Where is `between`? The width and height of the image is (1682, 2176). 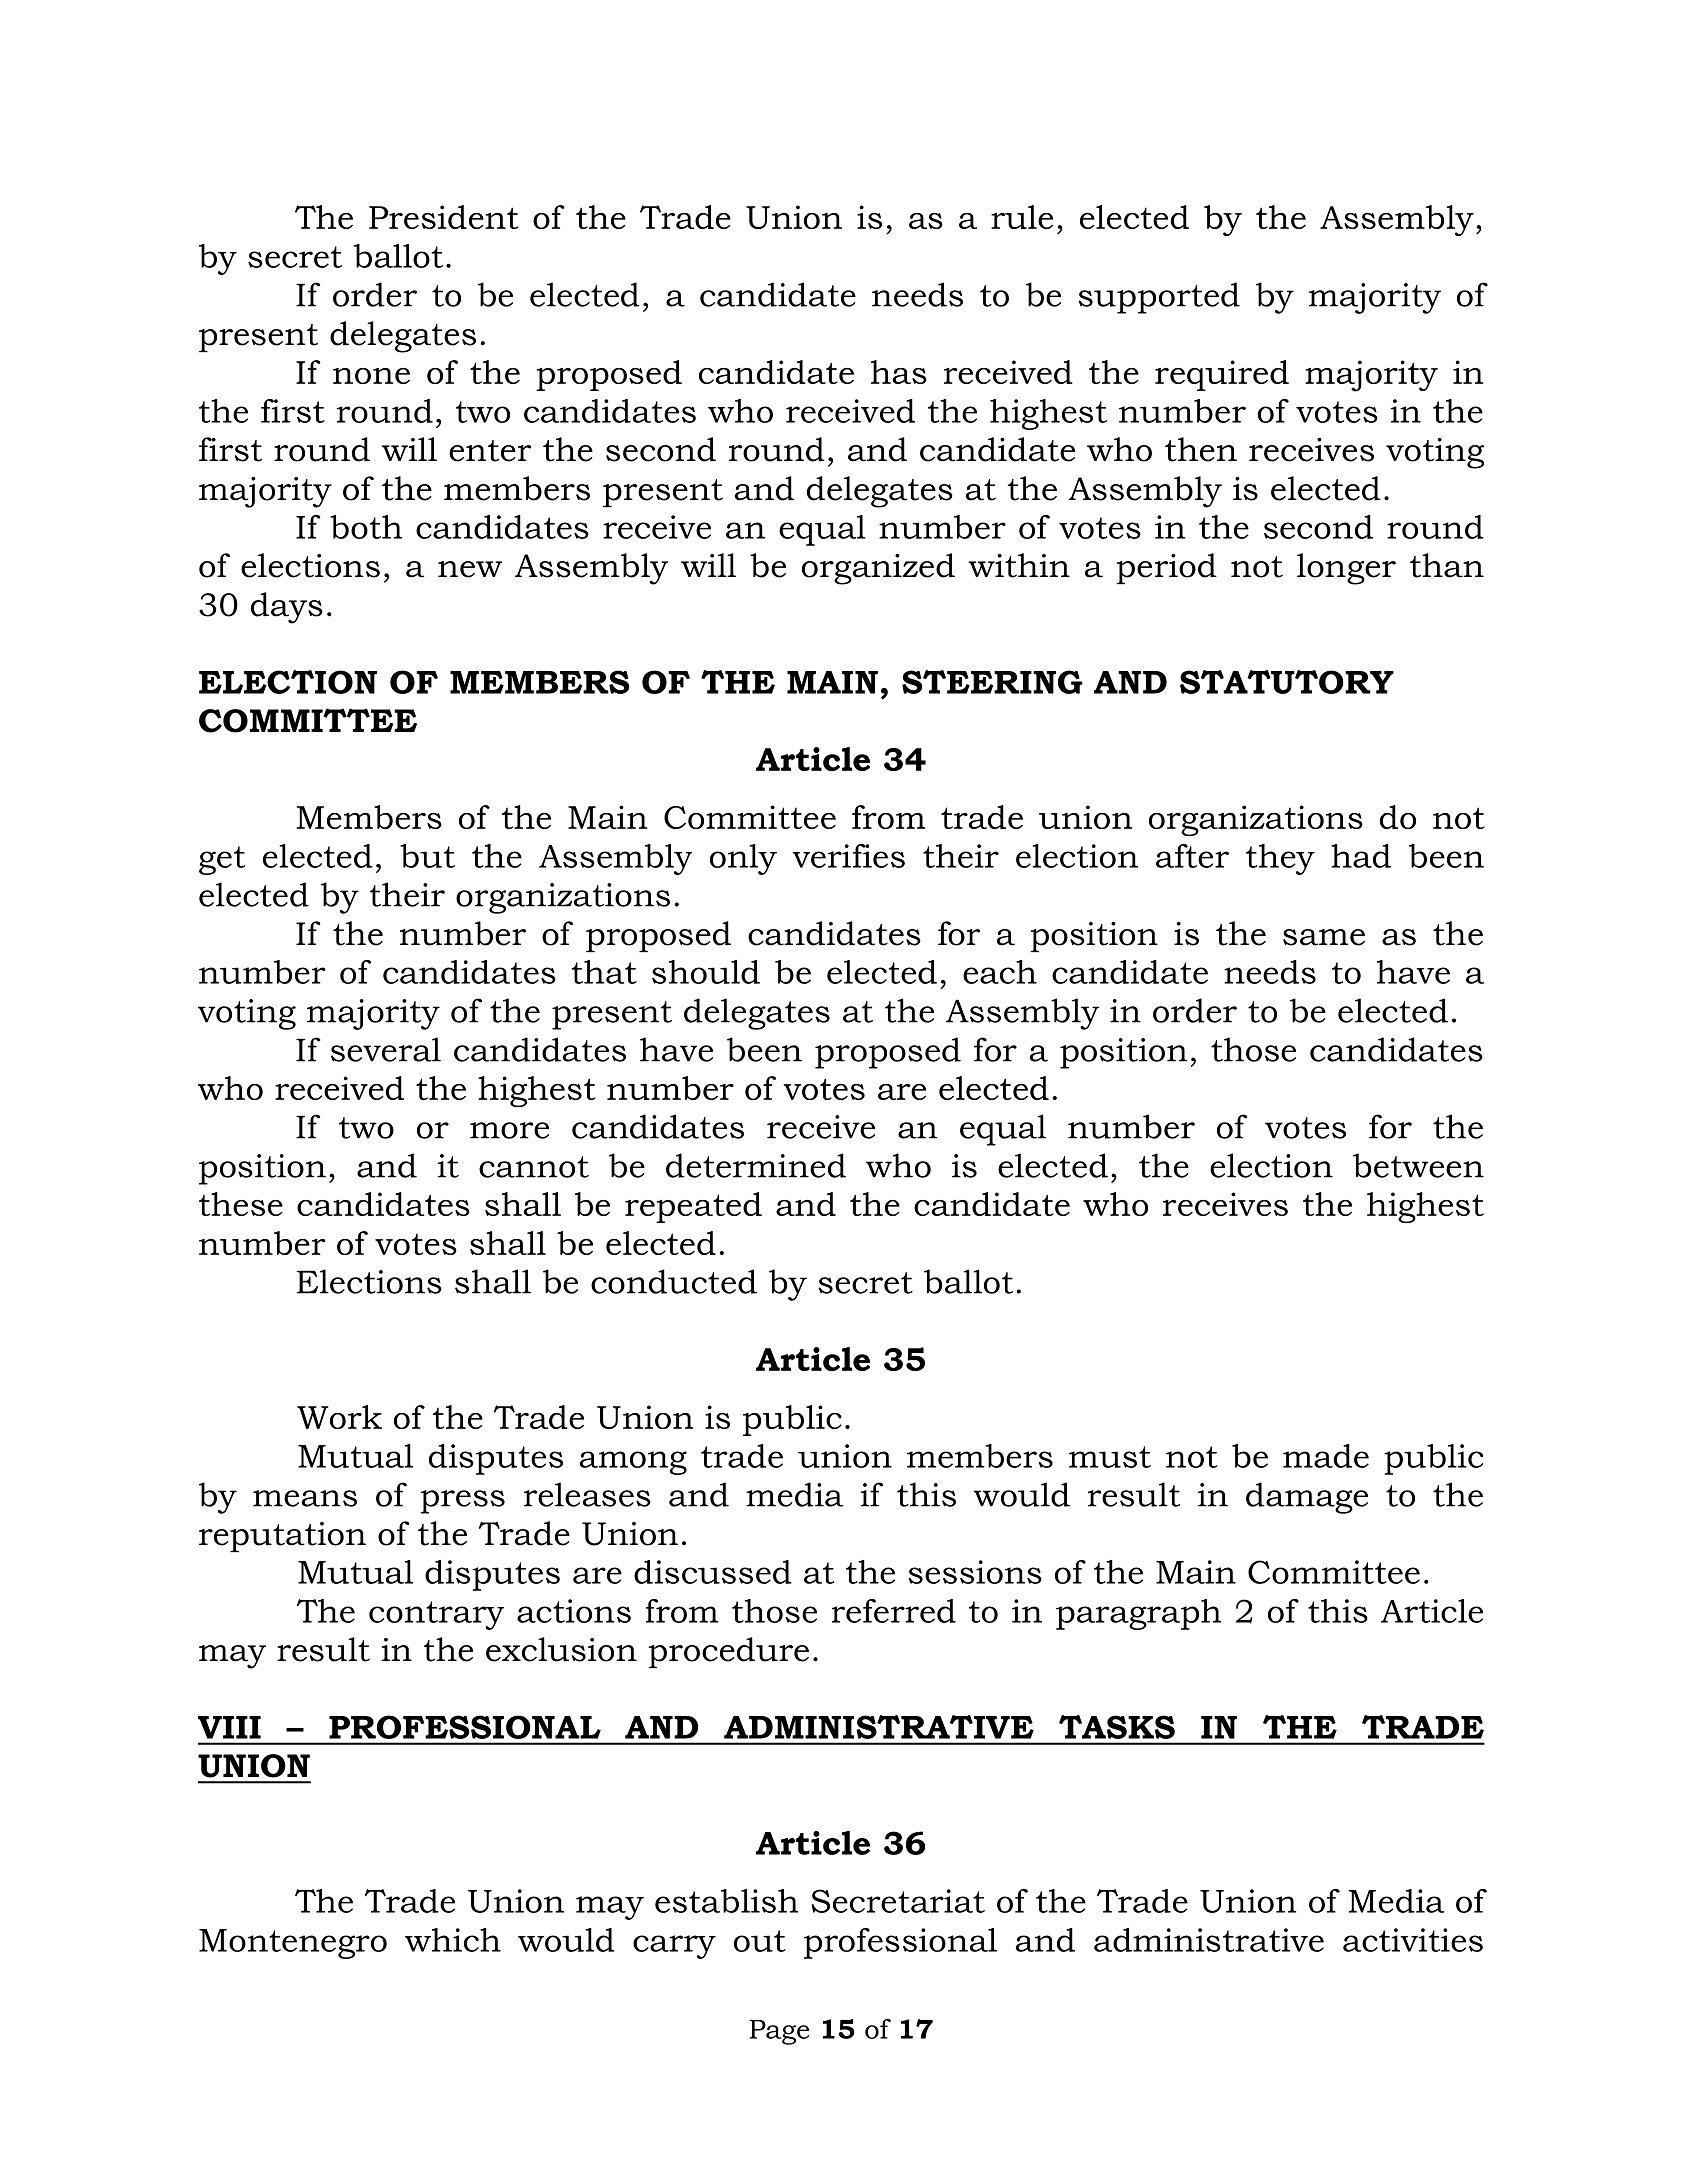 between is located at coordinates (1418, 1165).
